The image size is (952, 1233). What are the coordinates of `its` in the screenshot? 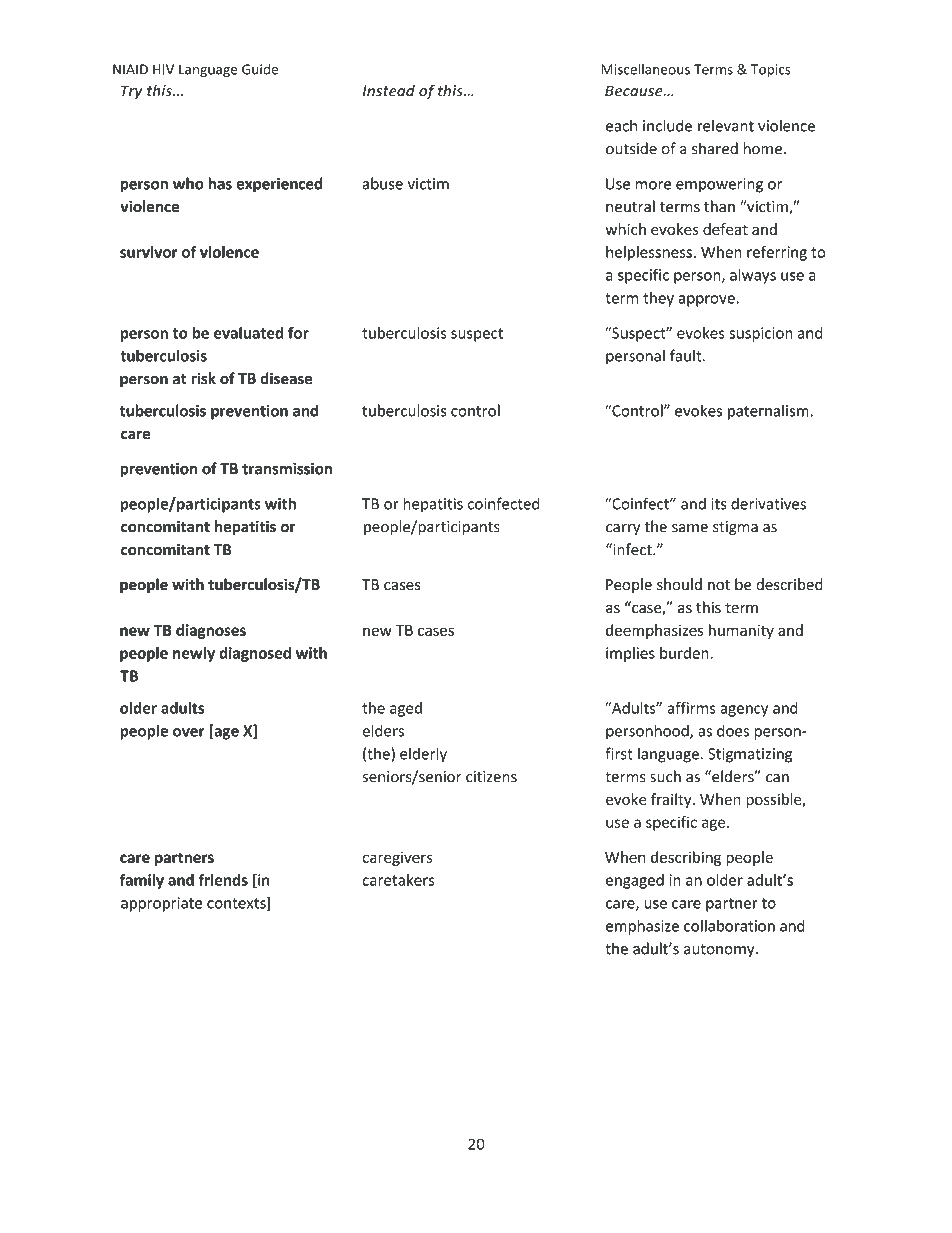 It's located at (719, 504).
